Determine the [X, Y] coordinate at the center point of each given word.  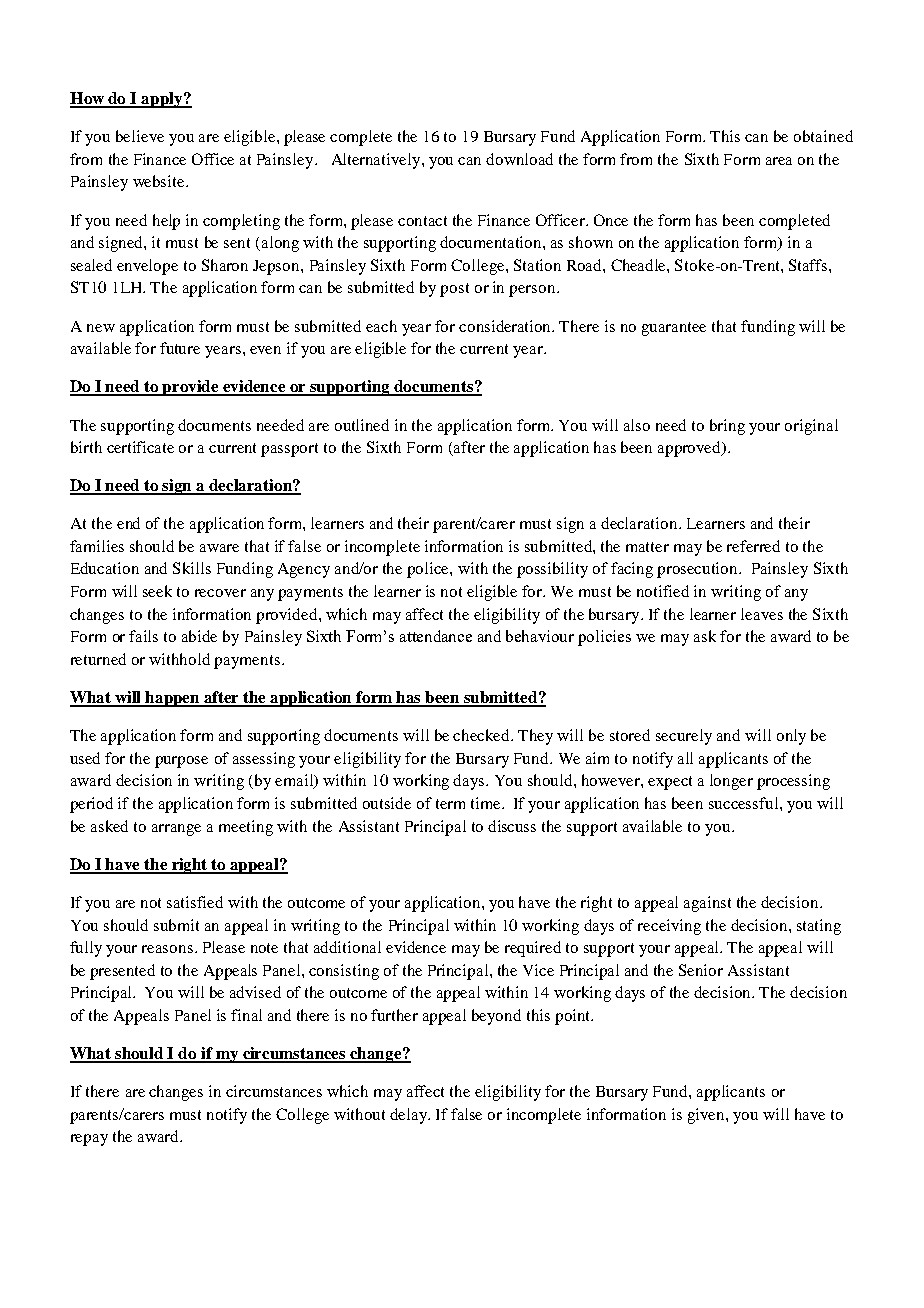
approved [691, 449]
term [450, 804]
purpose [181, 762]
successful [745, 803]
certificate [140, 447]
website [160, 181]
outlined [362, 425]
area [779, 161]
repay [89, 1140]
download [519, 159]
